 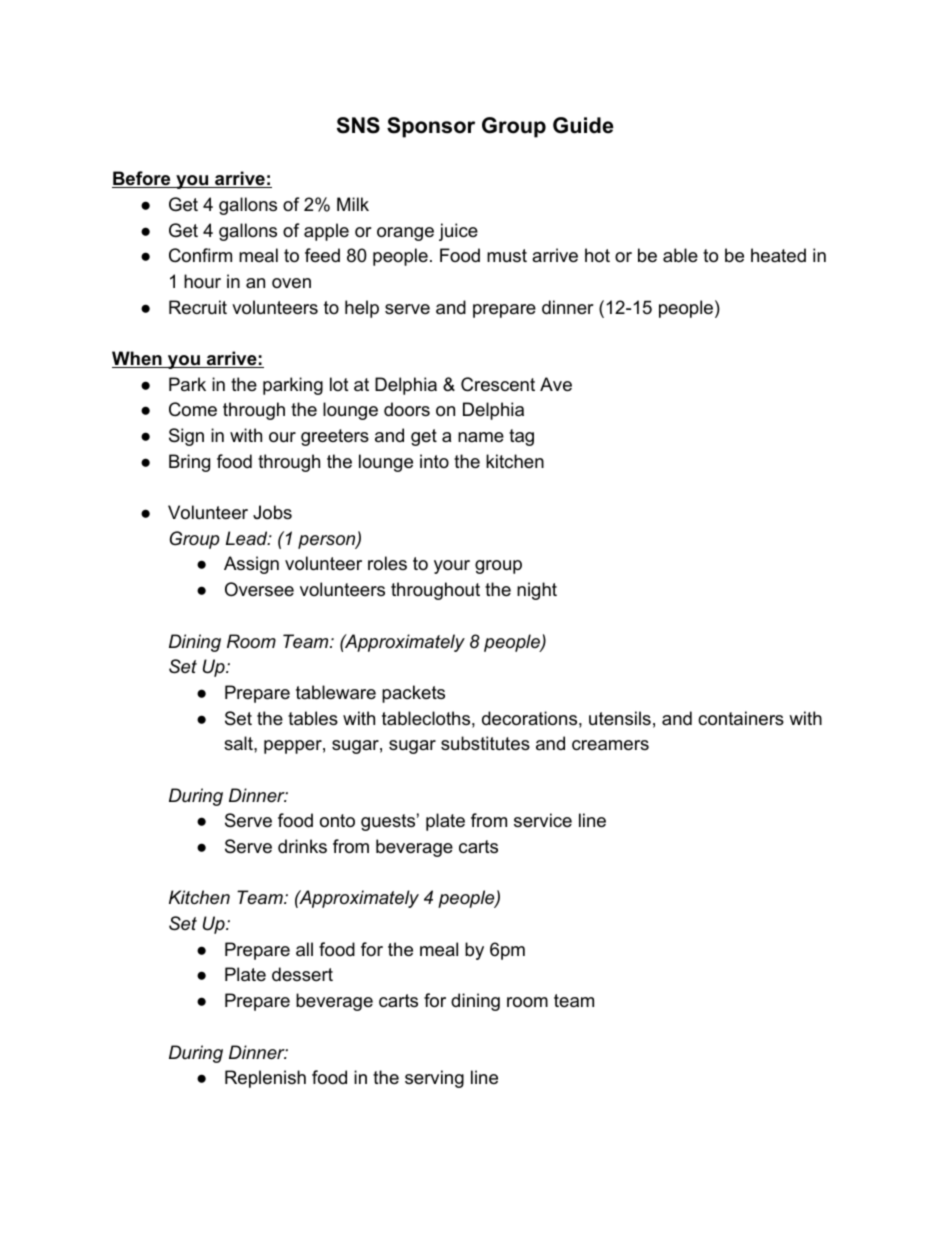 What do you see at coordinates (452, 567) in the page?
I see `your` at bounding box center [452, 567].
